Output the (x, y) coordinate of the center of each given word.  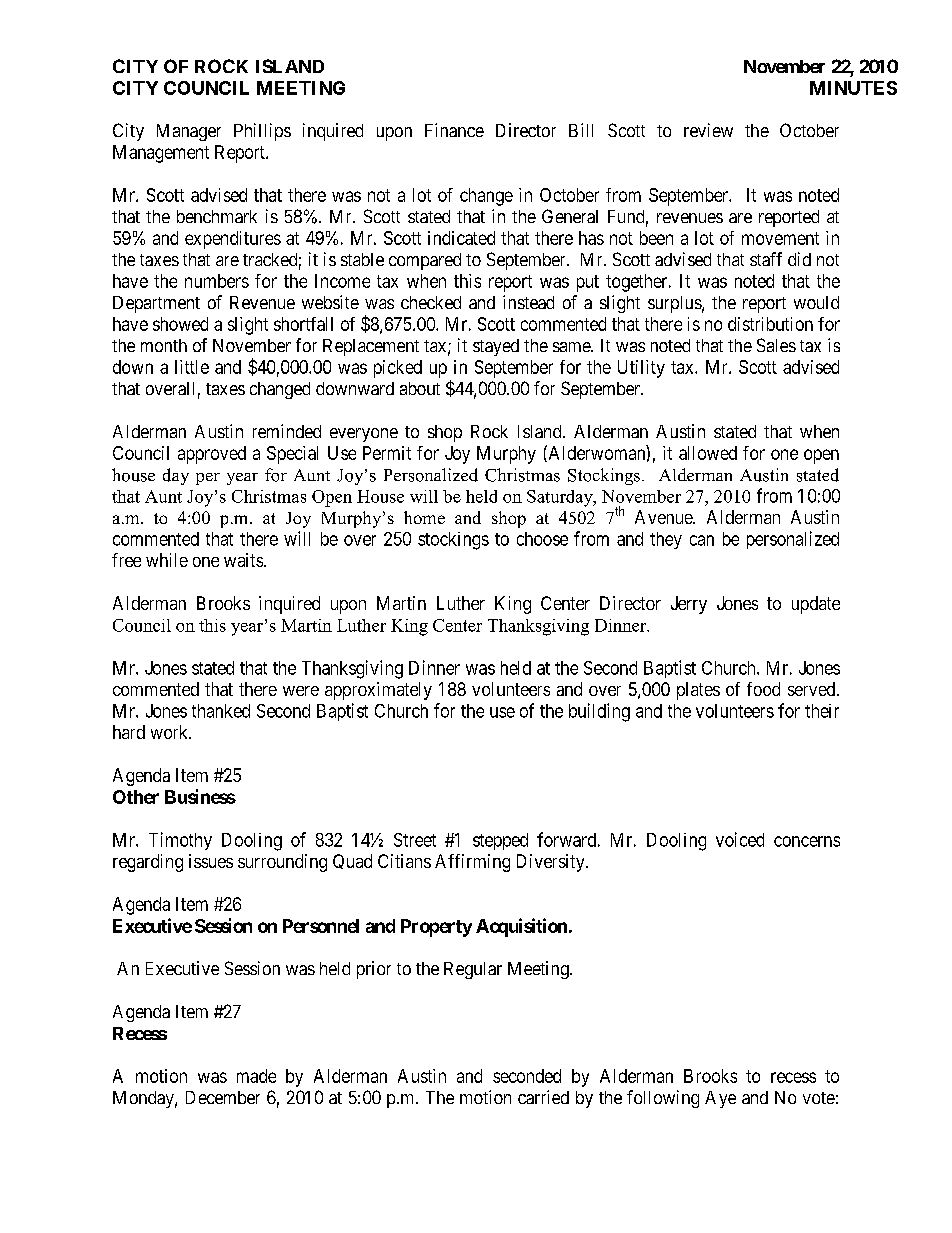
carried (543, 1097)
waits (243, 560)
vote (819, 1098)
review (708, 130)
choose (542, 539)
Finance (454, 130)
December (223, 1097)
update (816, 605)
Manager (189, 132)
